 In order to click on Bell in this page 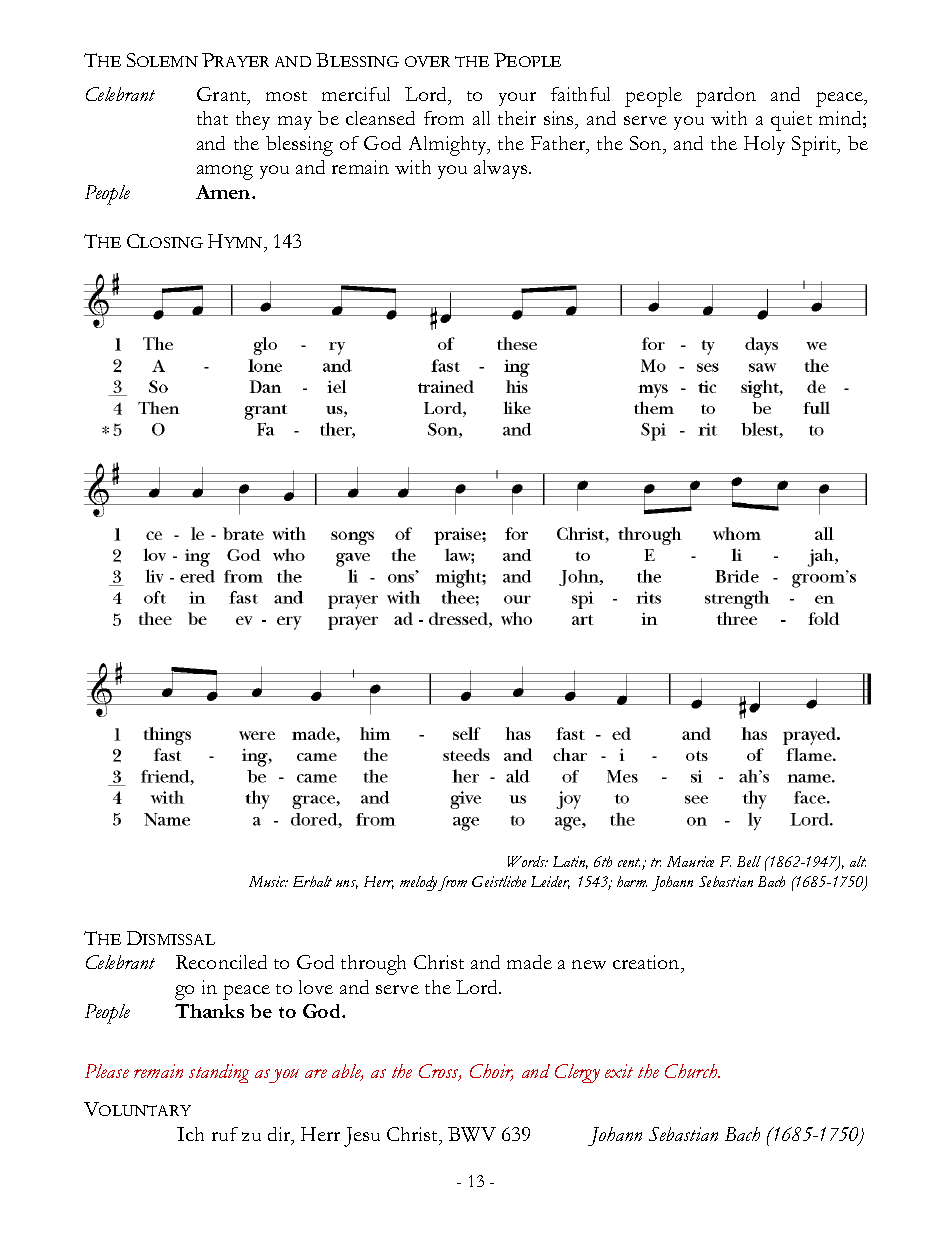, I will do `click(749, 861)`.
